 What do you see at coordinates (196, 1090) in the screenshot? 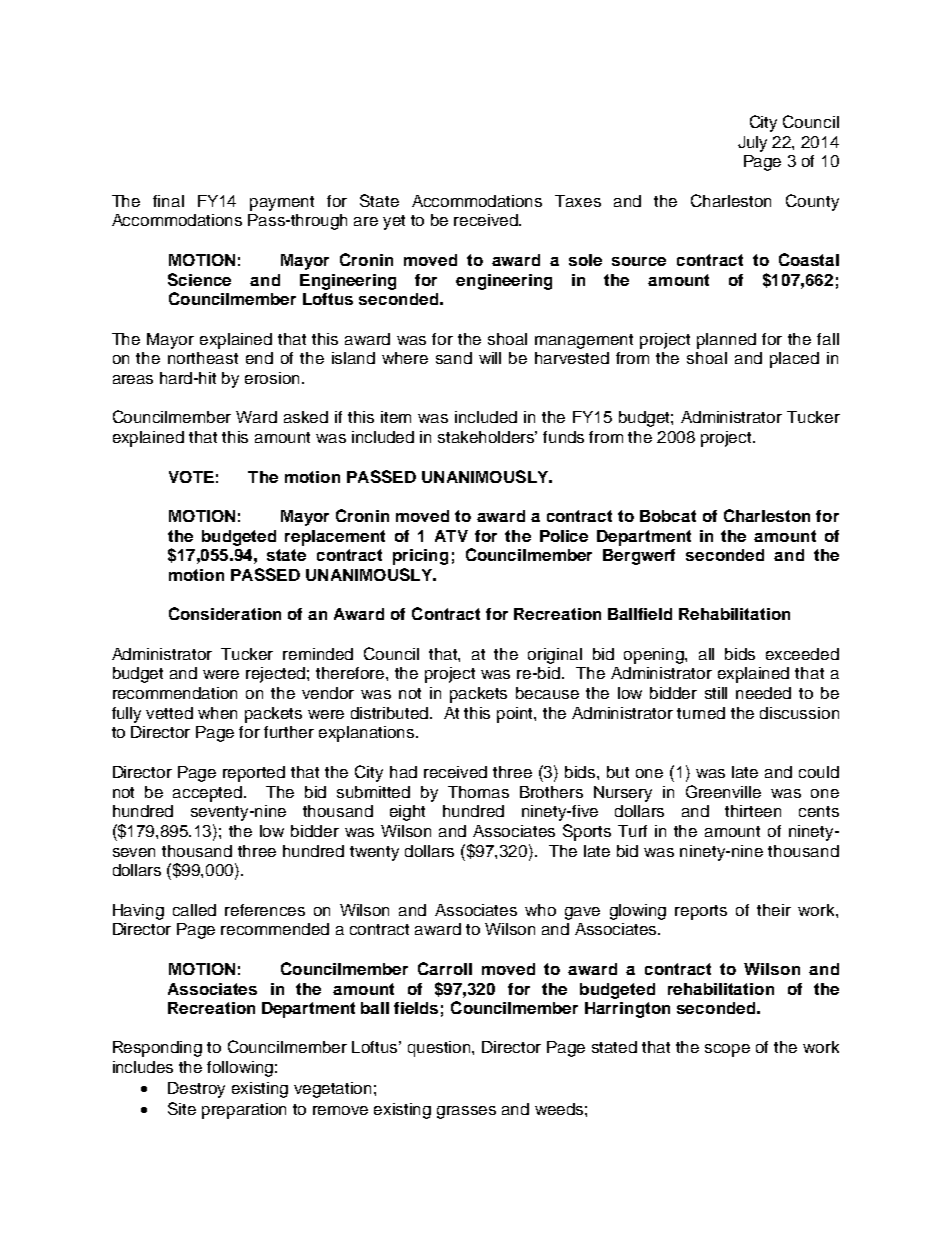
I see `Destroy` at bounding box center [196, 1090].
